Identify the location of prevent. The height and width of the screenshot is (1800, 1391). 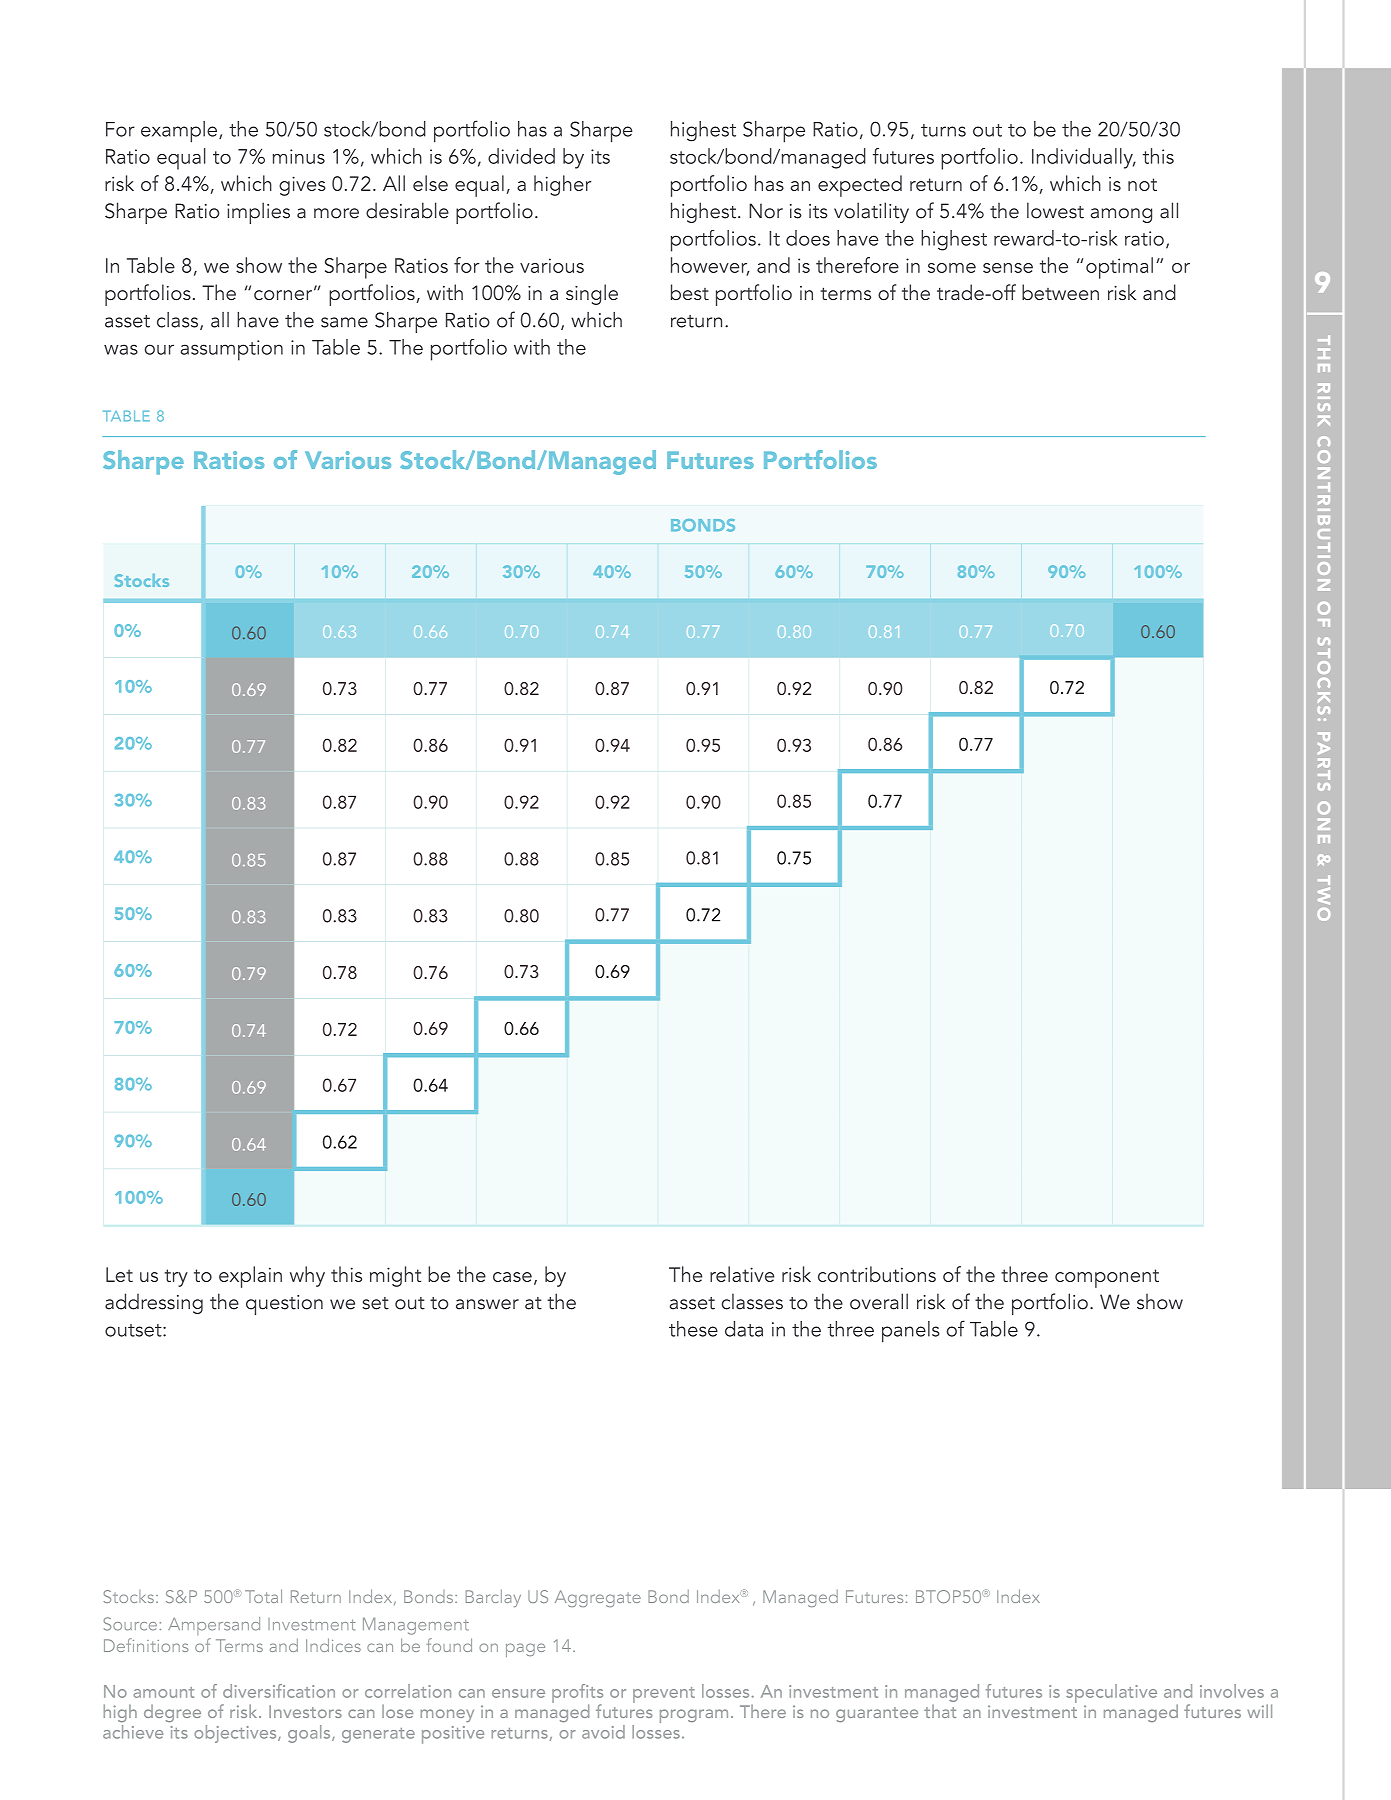
(664, 1695).
